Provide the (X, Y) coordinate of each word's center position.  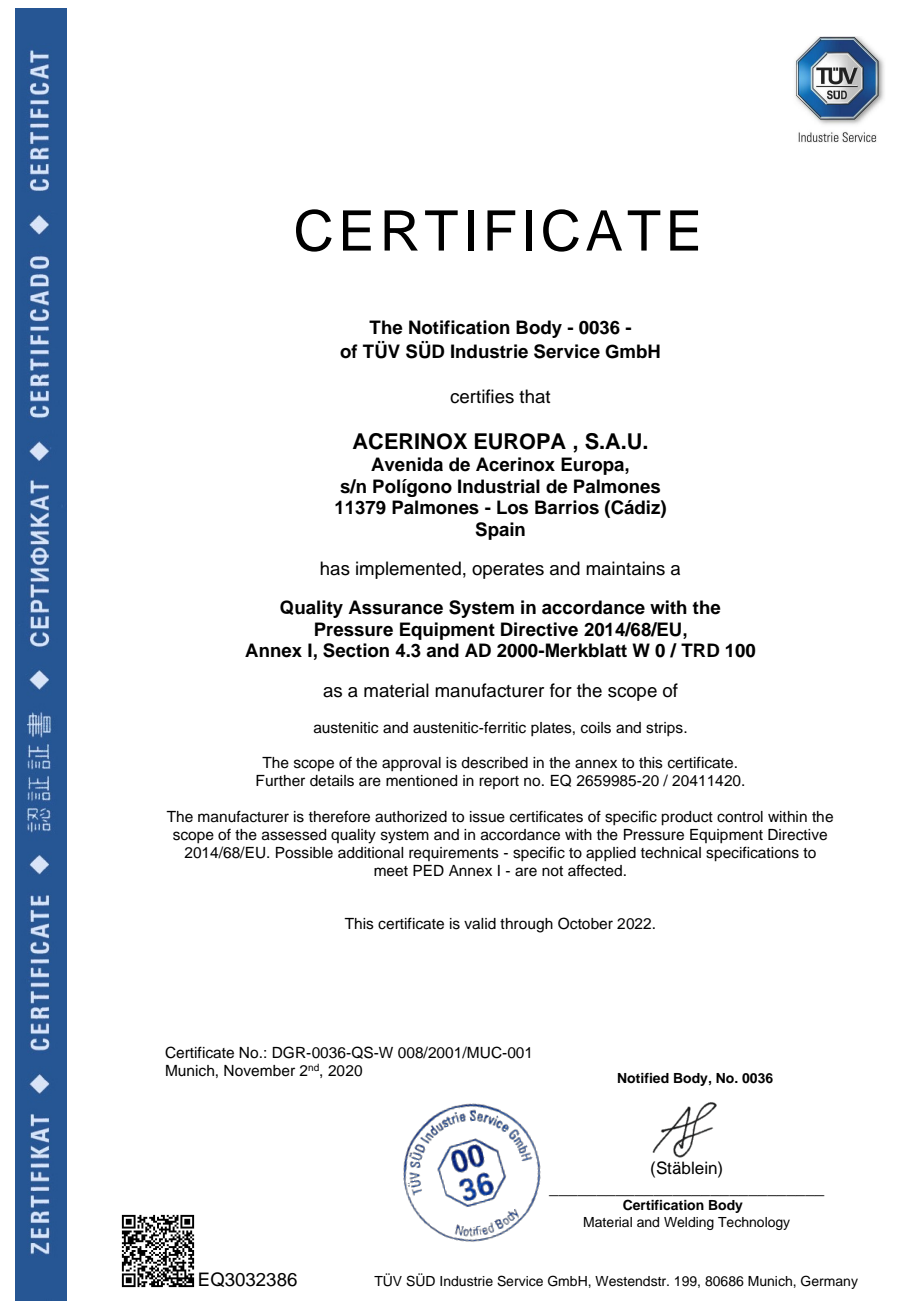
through (526, 925)
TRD (700, 650)
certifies (482, 396)
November (259, 1071)
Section (356, 650)
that (534, 396)
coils (596, 728)
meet (391, 871)
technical (670, 853)
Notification (459, 327)
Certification (663, 1205)
